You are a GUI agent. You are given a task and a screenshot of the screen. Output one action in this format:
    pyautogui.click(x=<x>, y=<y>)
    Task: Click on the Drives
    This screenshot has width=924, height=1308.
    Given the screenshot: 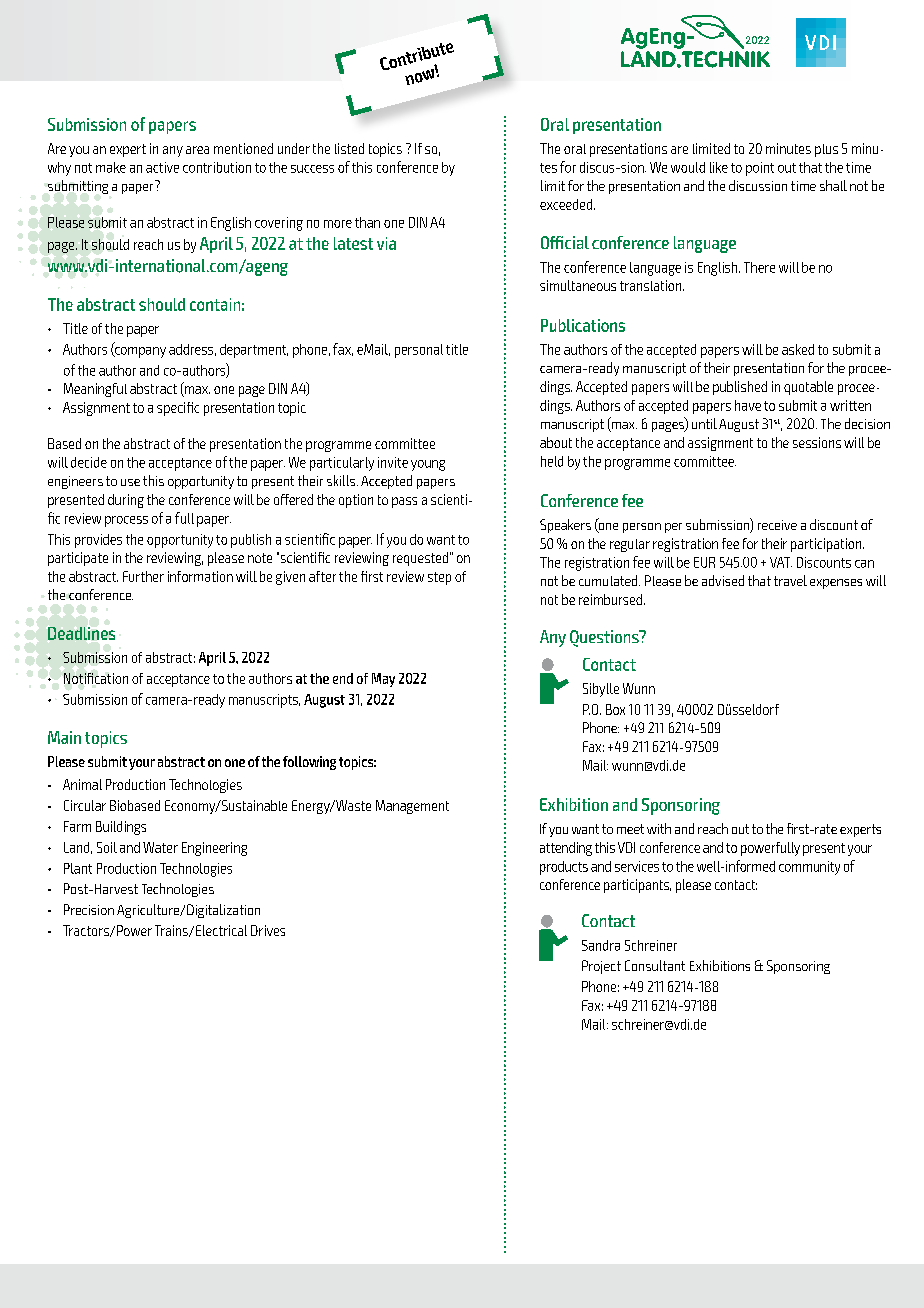 What is the action you would take?
    pyautogui.click(x=268, y=930)
